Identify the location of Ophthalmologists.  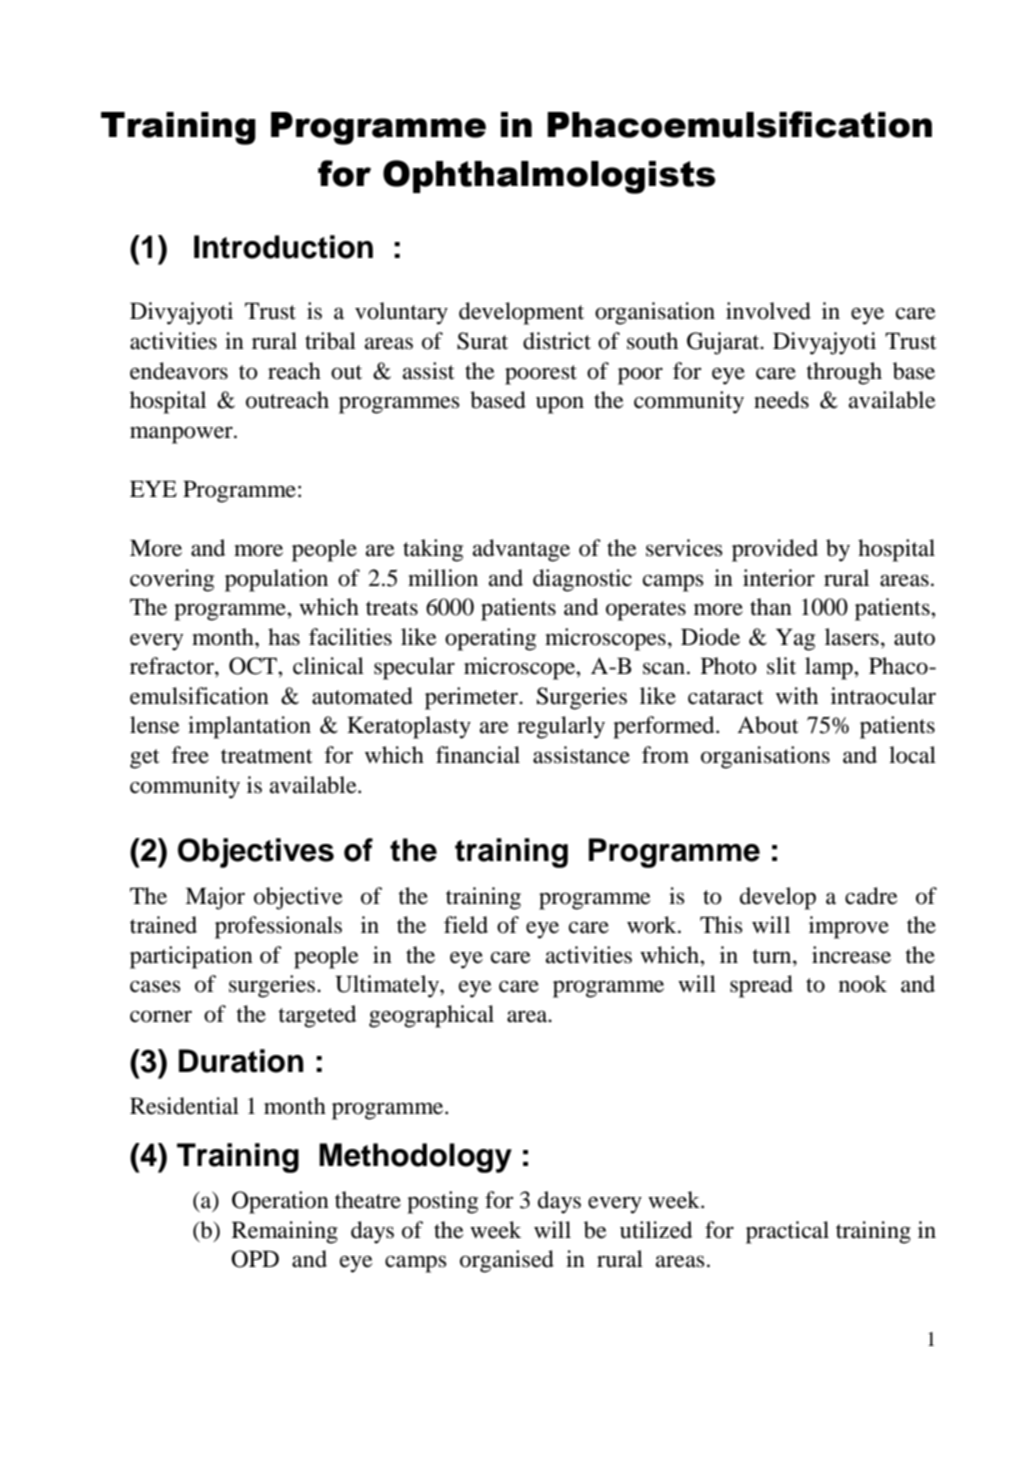
(549, 177).
